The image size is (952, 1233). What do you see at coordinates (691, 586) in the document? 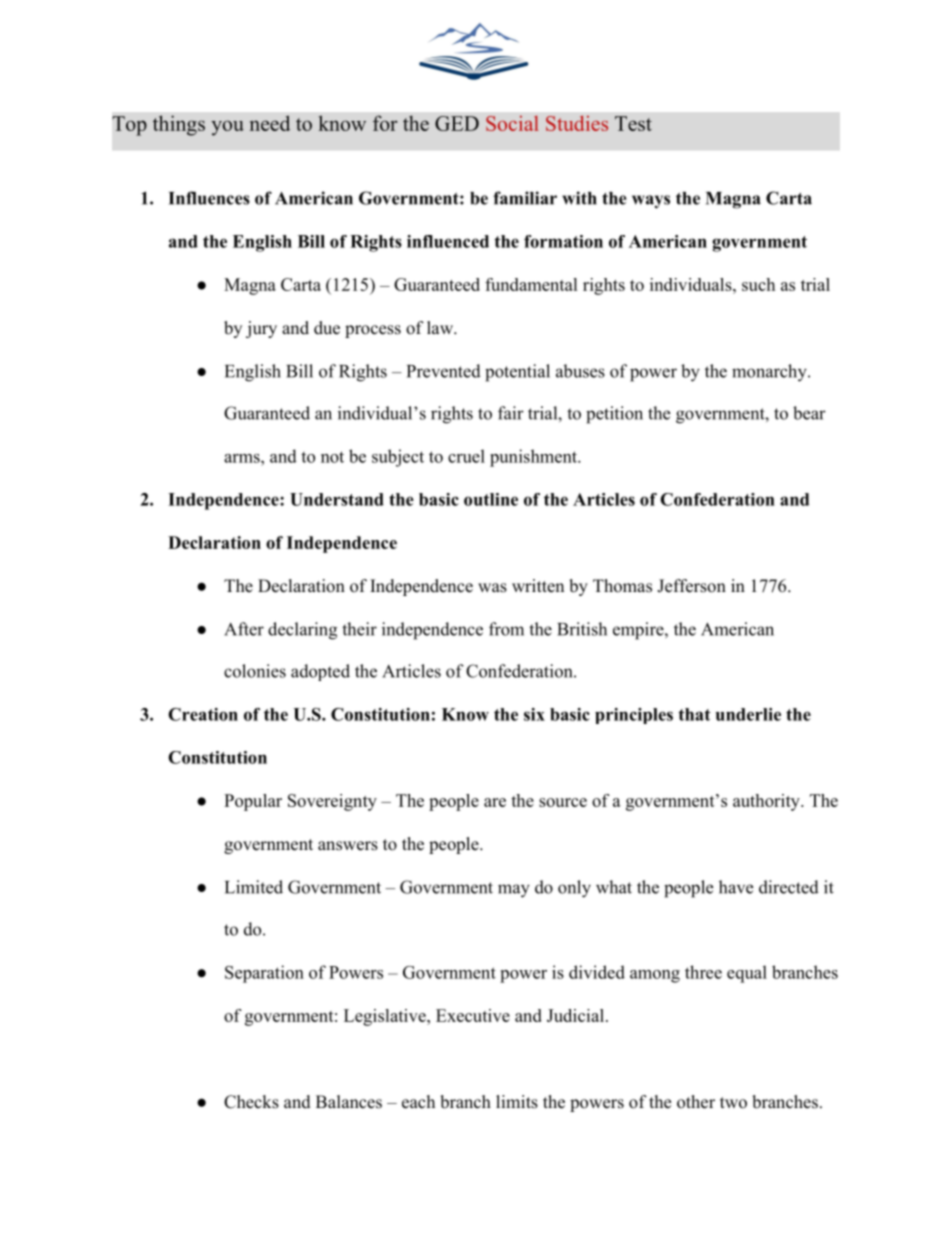
I see `Jefferson` at bounding box center [691, 586].
